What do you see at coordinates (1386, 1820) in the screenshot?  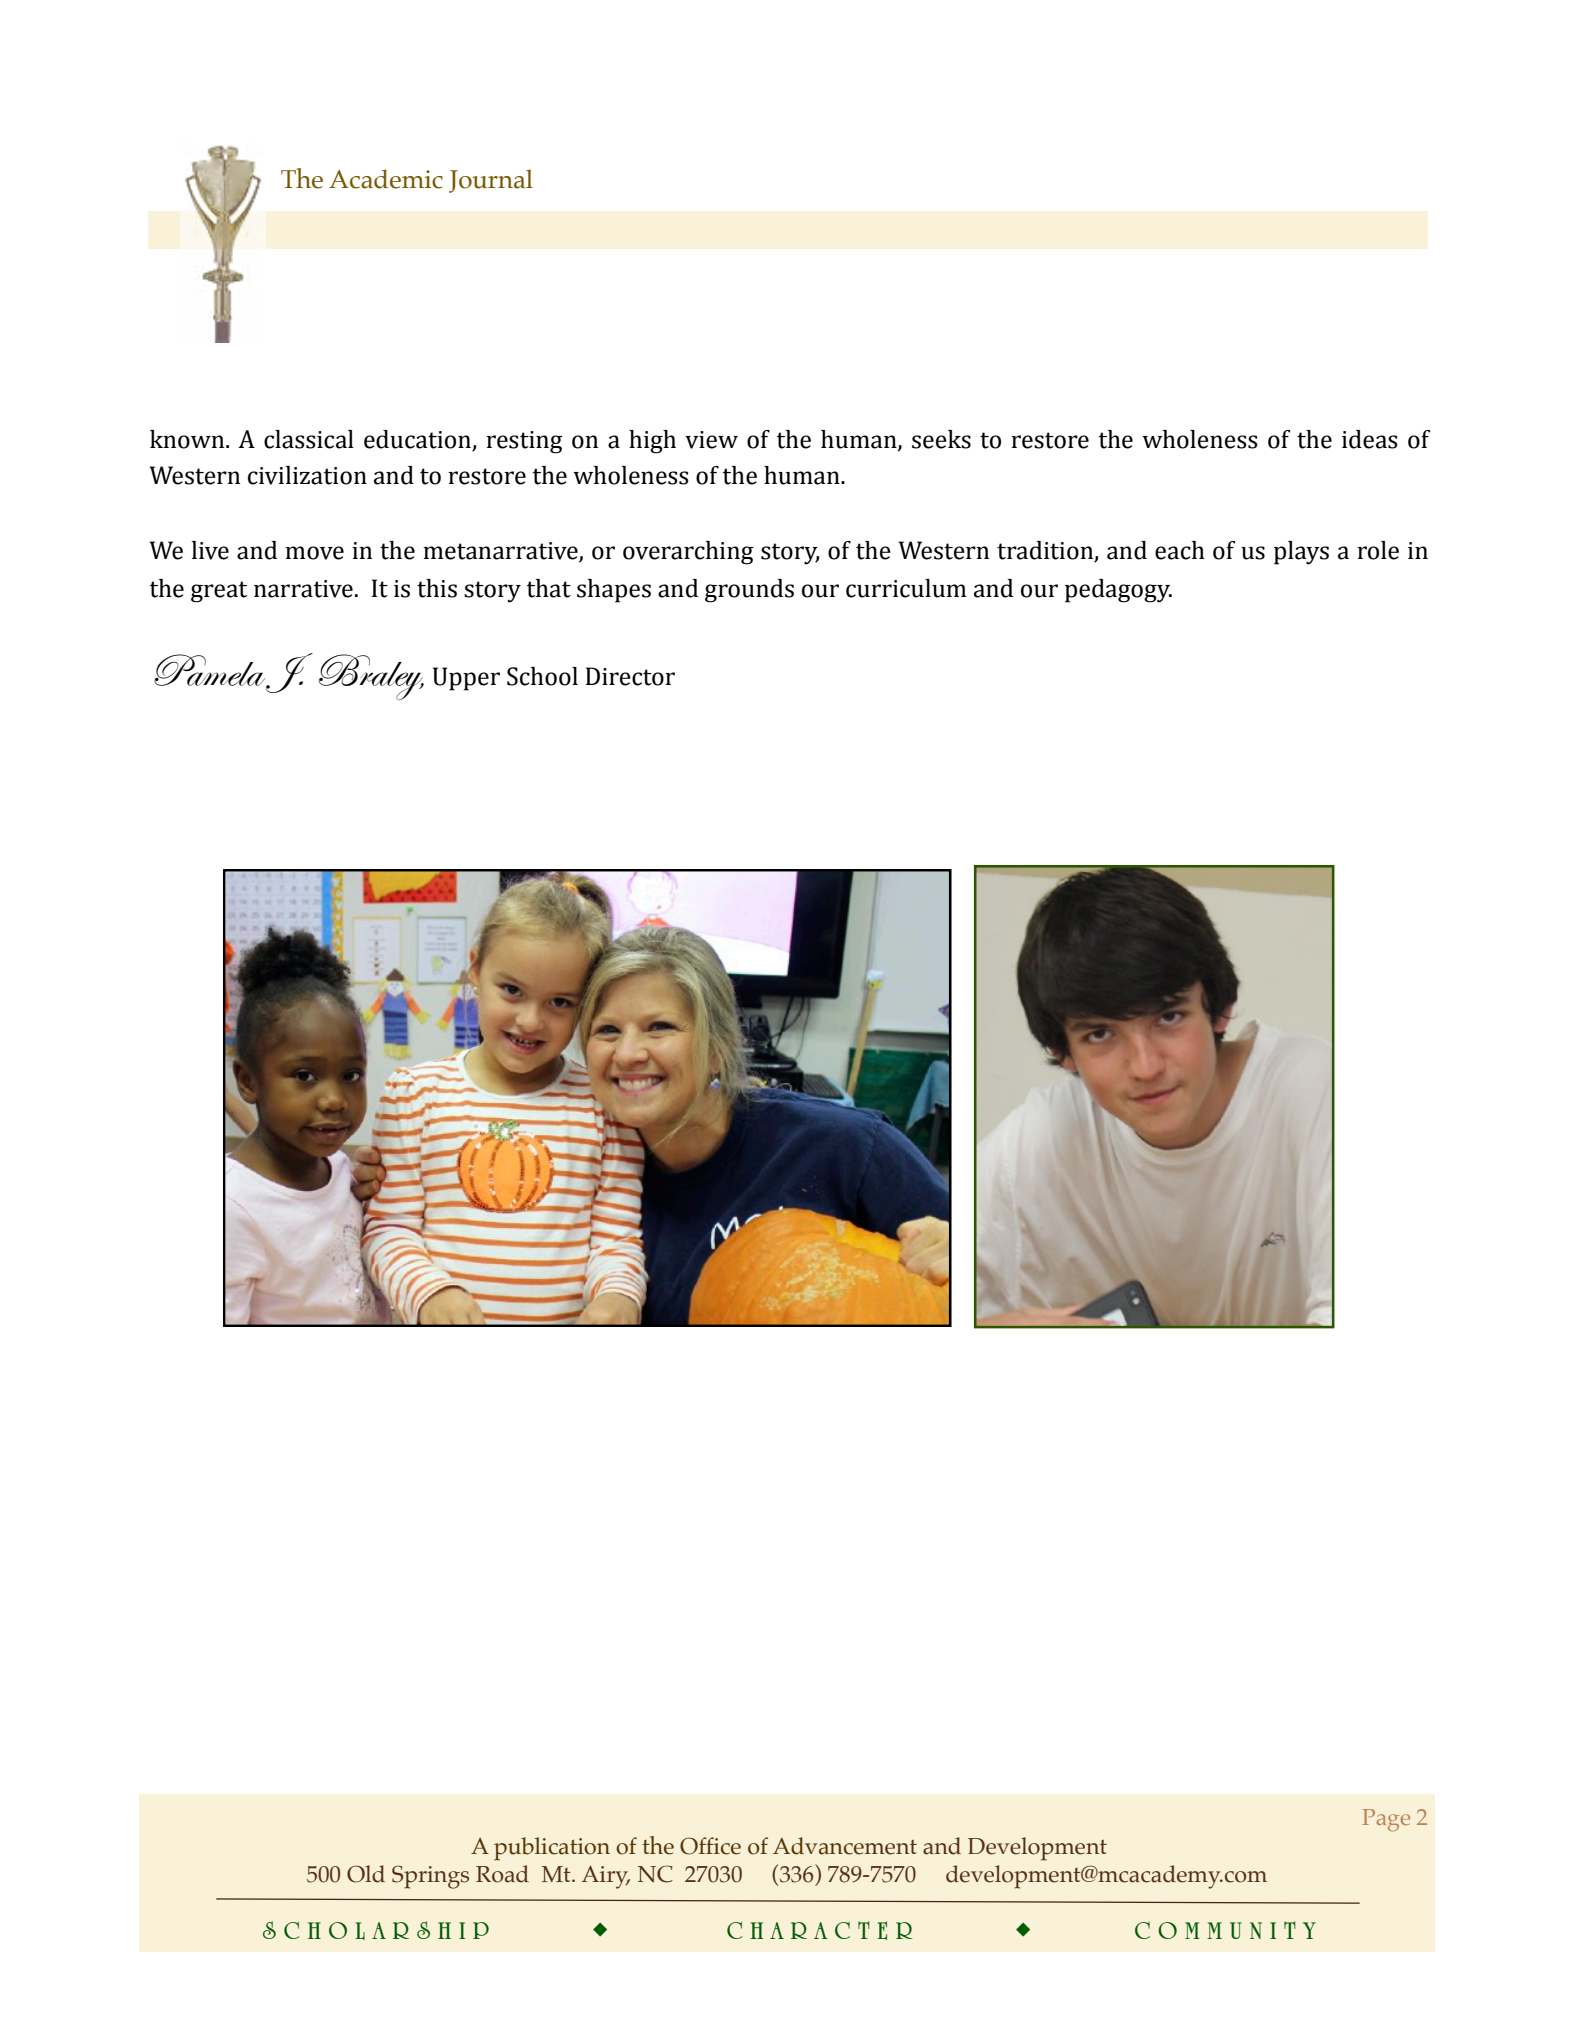 I see `Page` at bounding box center [1386, 1820].
